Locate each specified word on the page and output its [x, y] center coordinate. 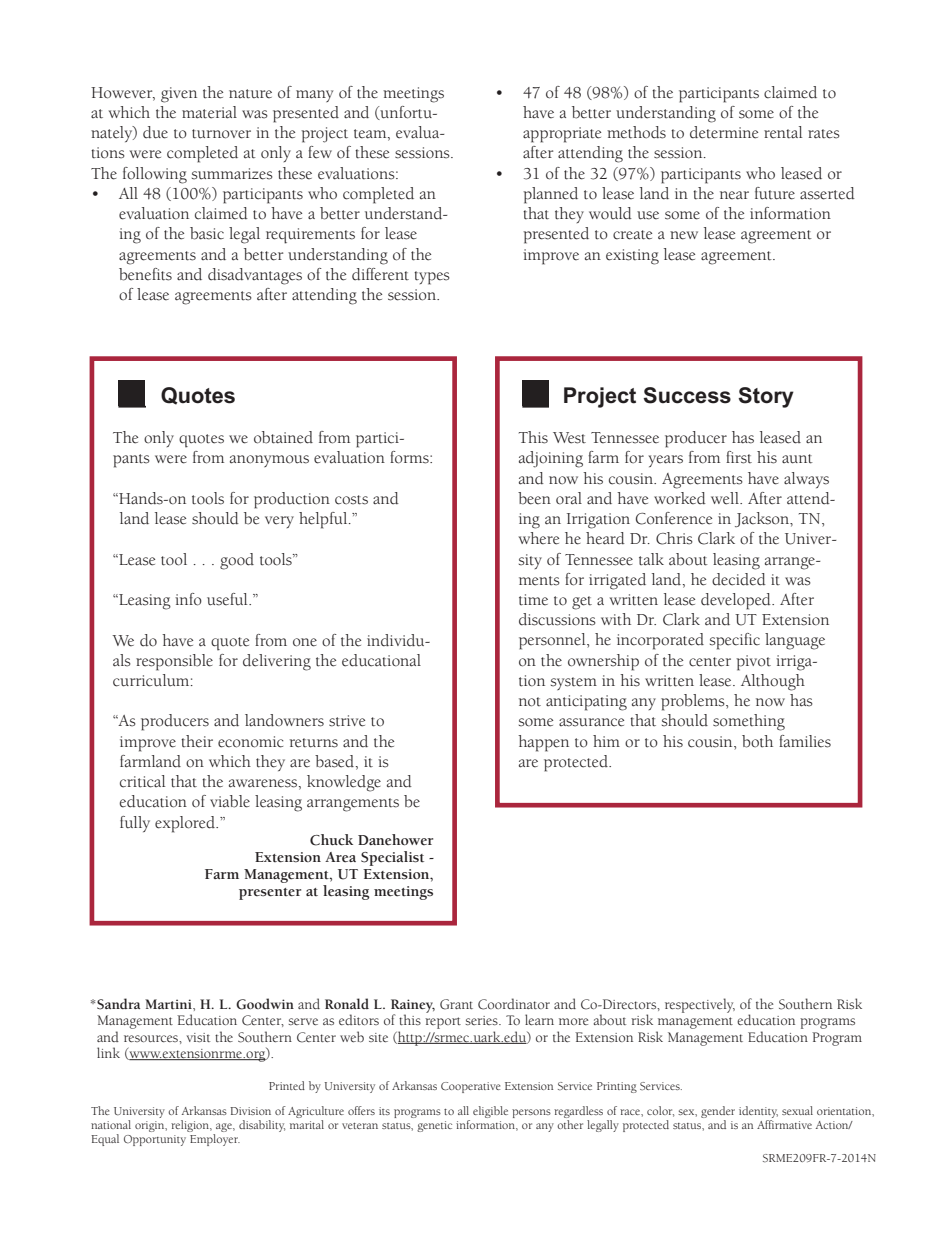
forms [410, 457]
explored [186, 824]
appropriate [562, 135]
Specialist [392, 858]
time [533, 600]
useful [228, 599]
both [757, 741]
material [209, 112]
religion [191, 1126]
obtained [283, 437]
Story [766, 397]
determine [724, 132]
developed [737, 601]
